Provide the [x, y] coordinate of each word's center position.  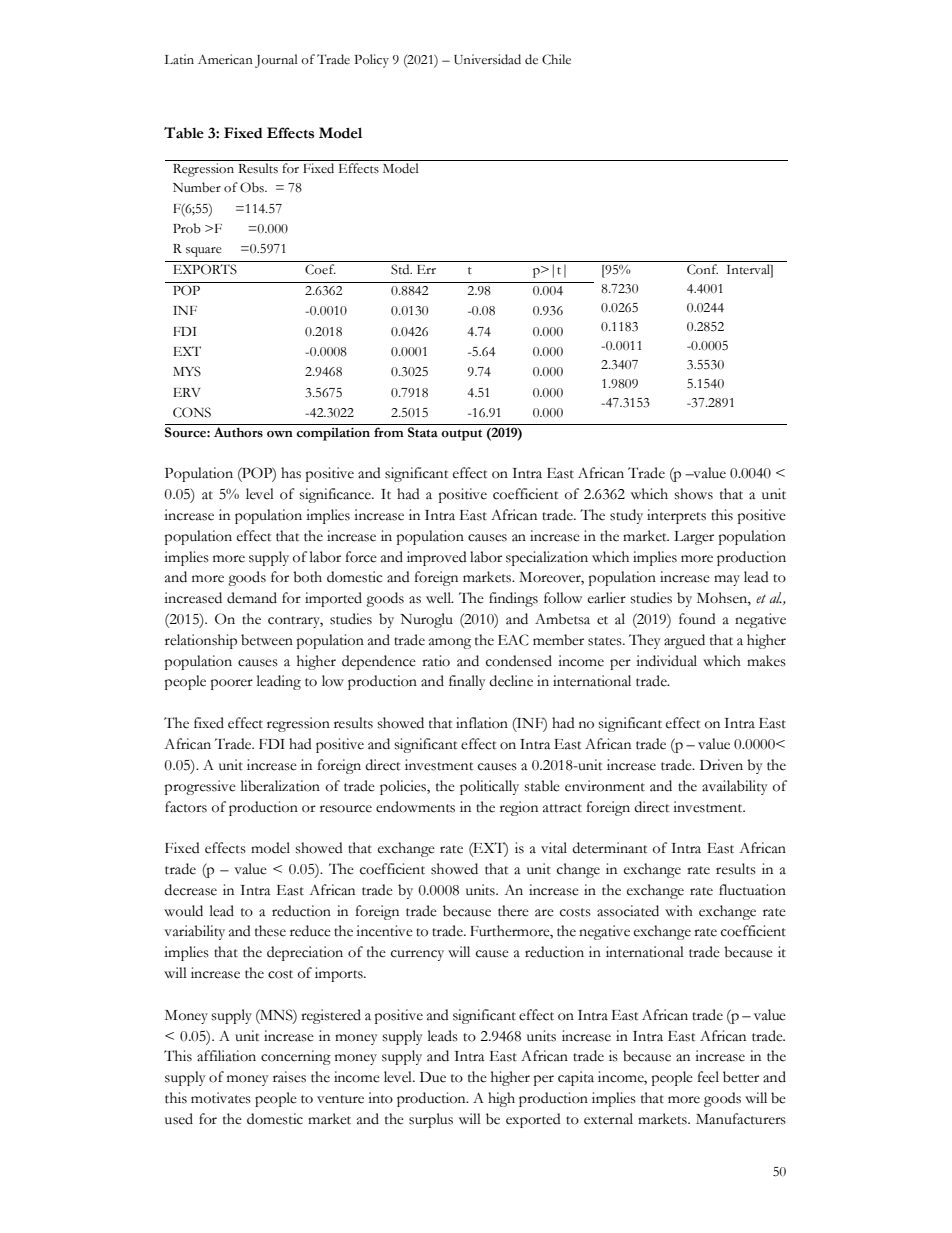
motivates [221, 1098]
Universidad [487, 59]
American [225, 59]
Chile [556, 59]
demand [252, 598]
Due [433, 1077]
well [440, 598]
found [697, 619]
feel [708, 1077]
